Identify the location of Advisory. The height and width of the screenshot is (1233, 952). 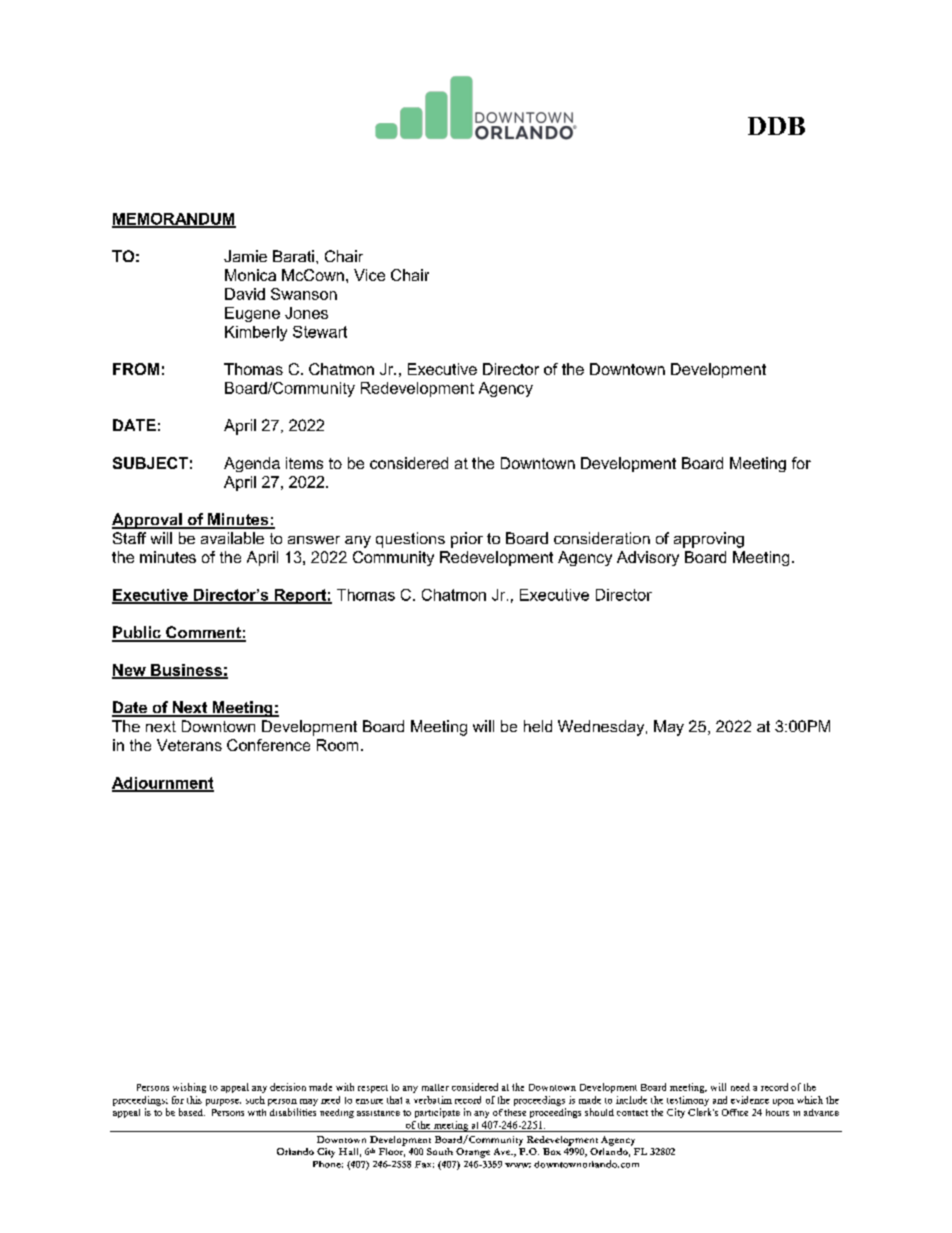
(648, 558).
